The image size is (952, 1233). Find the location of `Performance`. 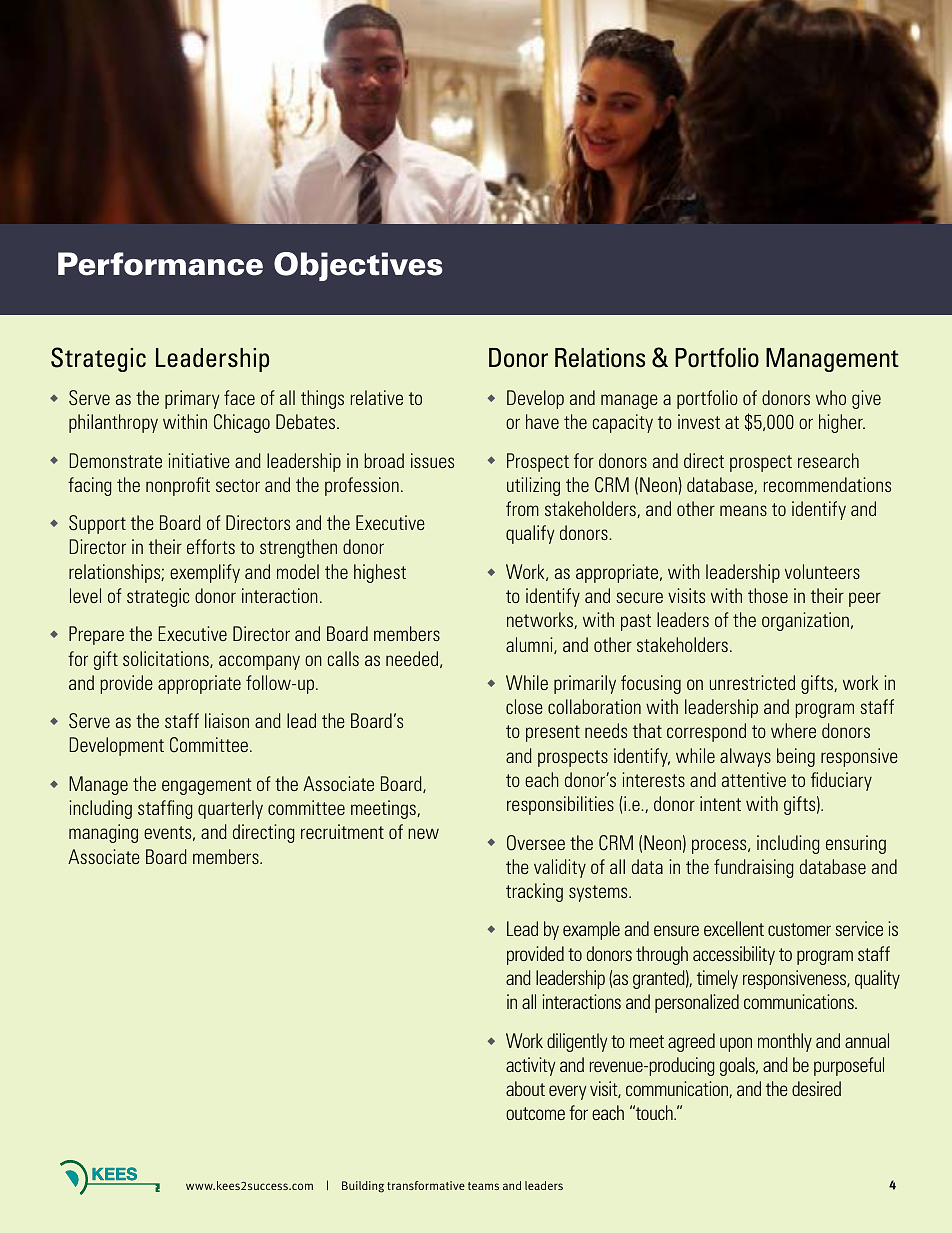

Performance is located at coordinates (160, 264).
